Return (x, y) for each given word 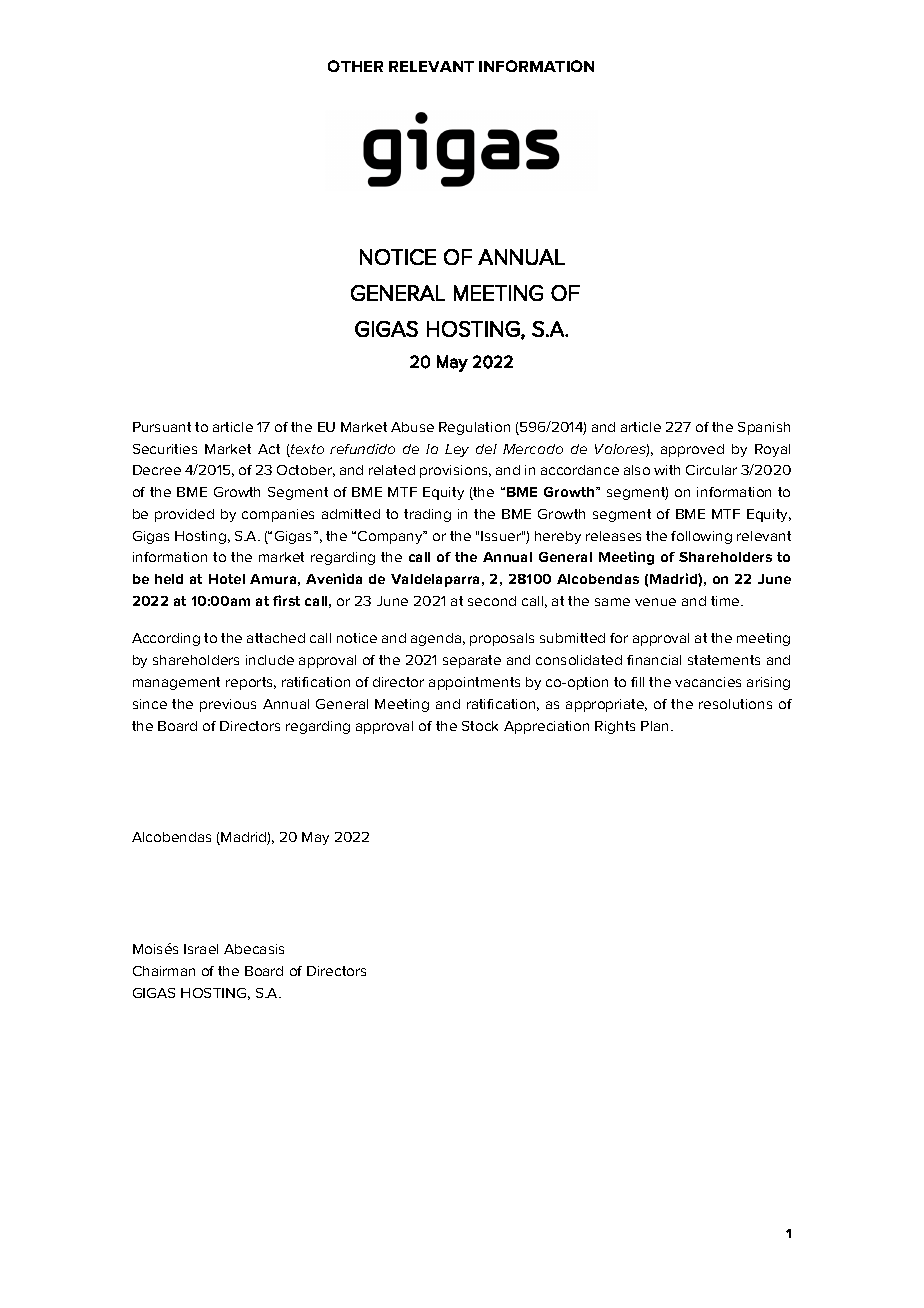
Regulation (474, 428)
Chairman (164, 971)
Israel (201, 949)
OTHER (355, 66)
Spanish (764, 428)
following (701, 537)
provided (184, 515)
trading (427, 515)
